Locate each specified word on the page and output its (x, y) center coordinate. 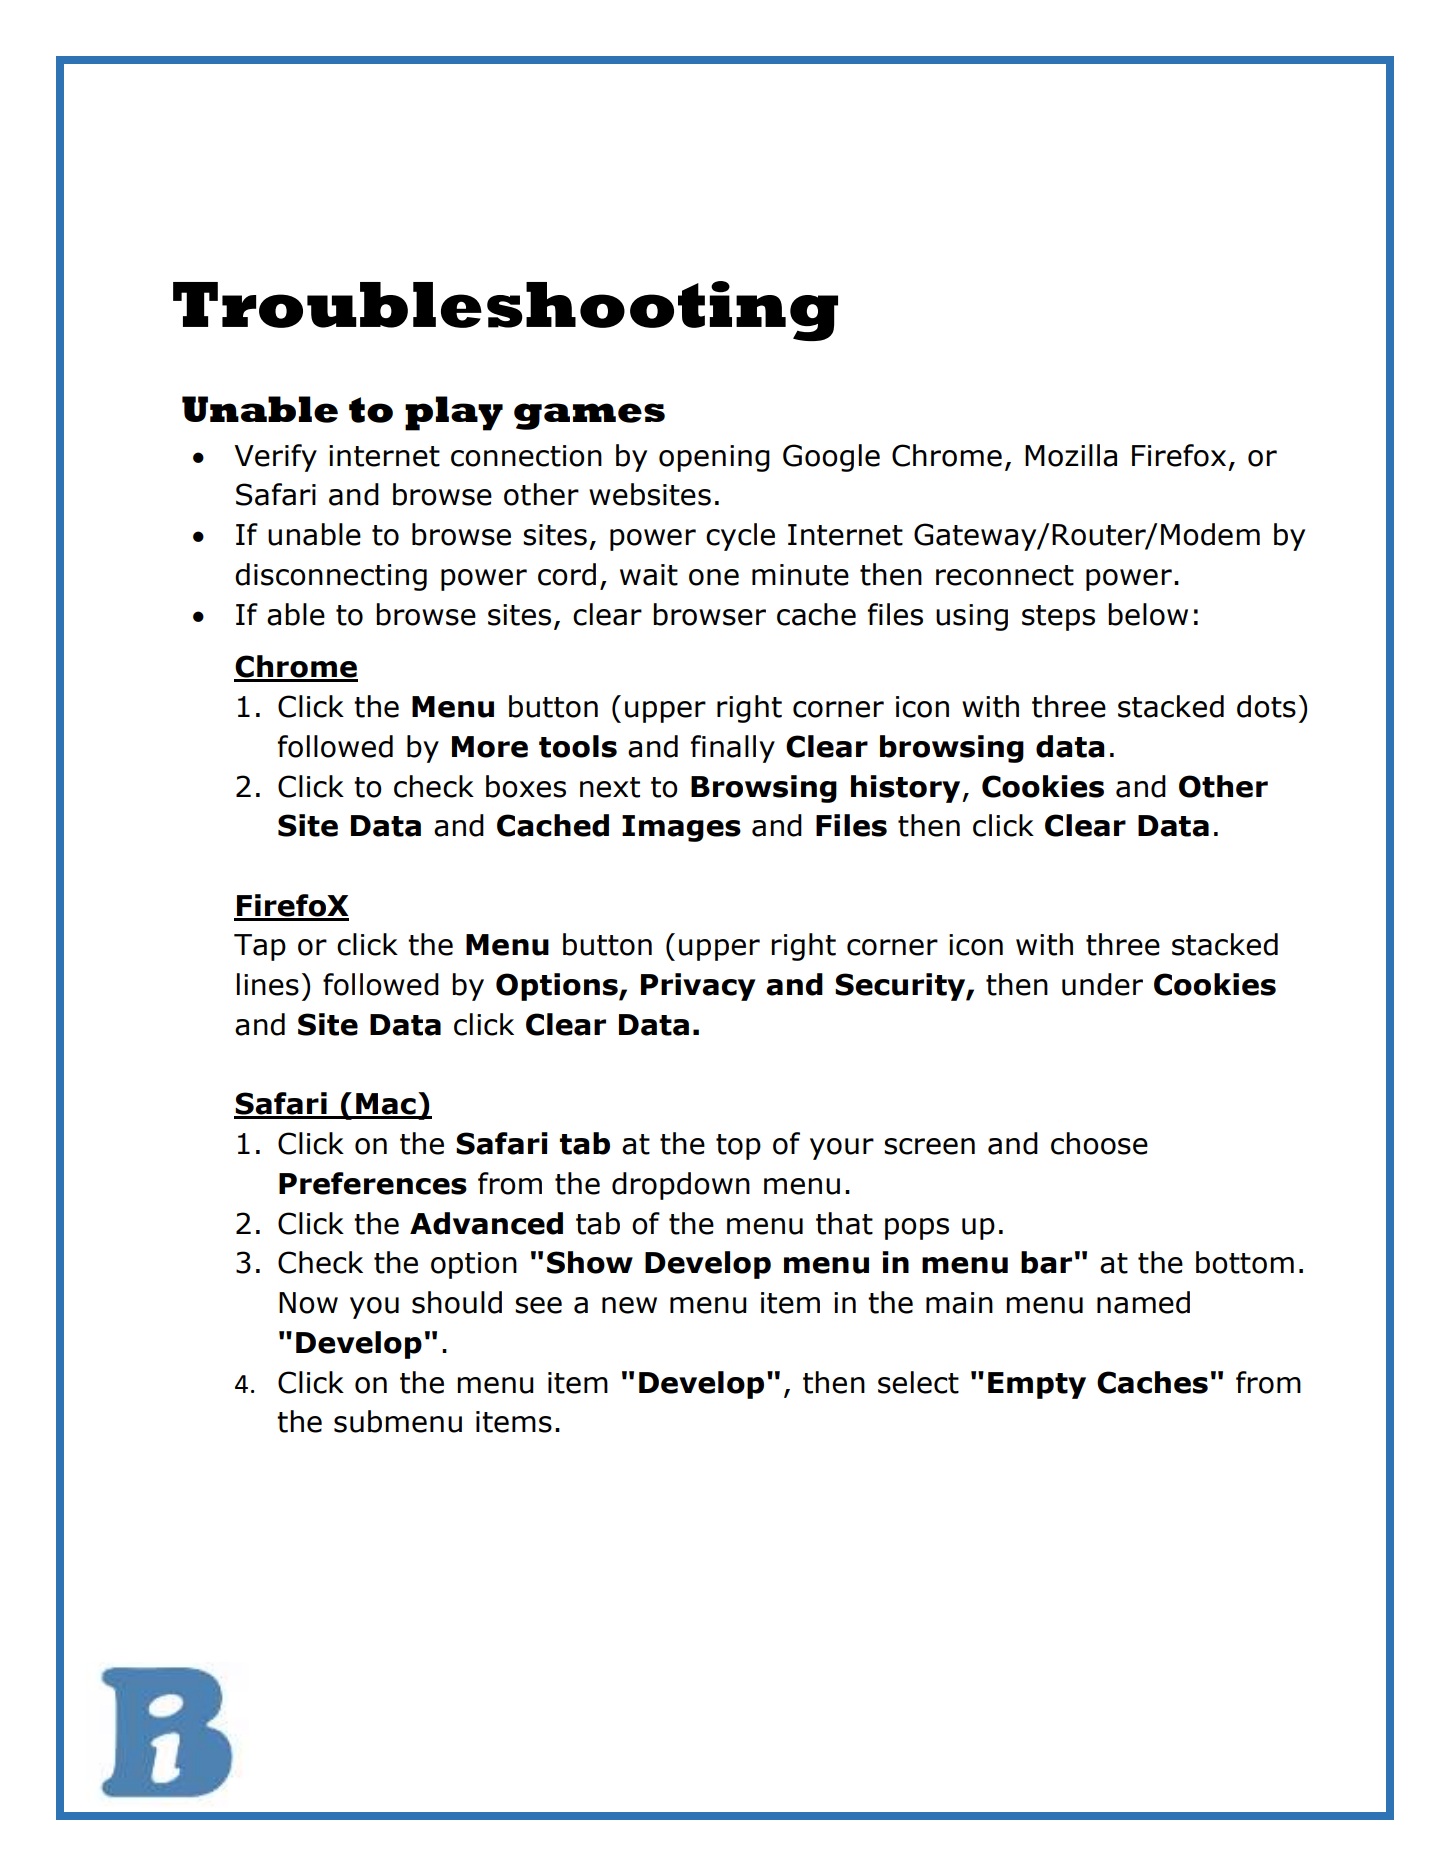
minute (800, 575)
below (1148, 614)
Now (308, 1303)
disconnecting (331, 577)
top (738, 1147)
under (1102, 984)
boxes (526, 786)
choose (1099, 1143)
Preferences (373, 1183)
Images (681, 828)
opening (714, 458)
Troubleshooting (505, 311)
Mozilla (1071, 455)
